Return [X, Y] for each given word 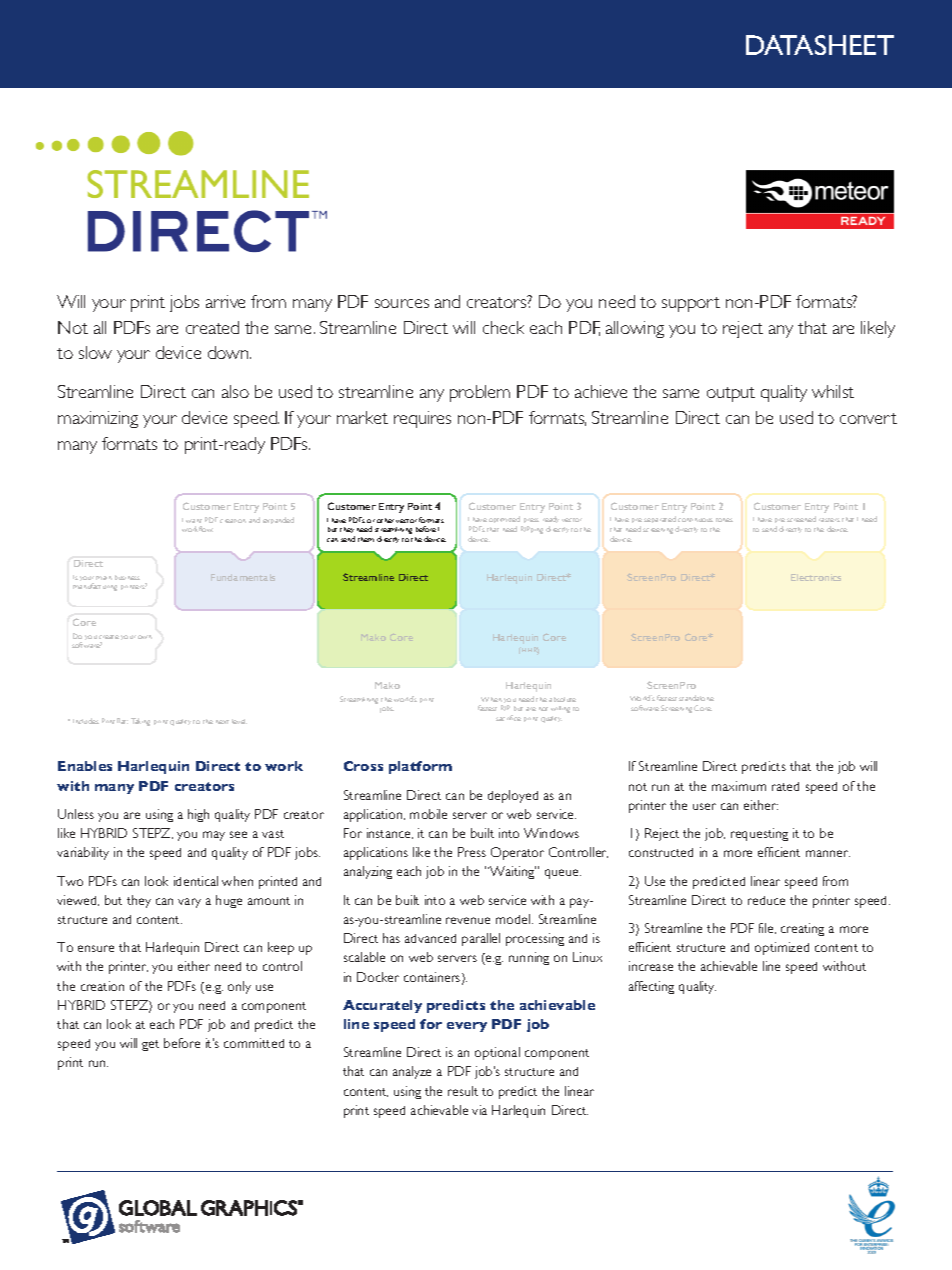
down [229, 352]
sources [402, 303]
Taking [140, 722]
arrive [225, 301]
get [150, 1045]
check [503, 327]
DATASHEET [820, 45]
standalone [696, 698]
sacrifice [508, 718]
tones [724, 520]
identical [196, 881]
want [194, 521]
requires [422, 419]
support [691, 304]
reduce [766, 900]
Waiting [512, 872]
